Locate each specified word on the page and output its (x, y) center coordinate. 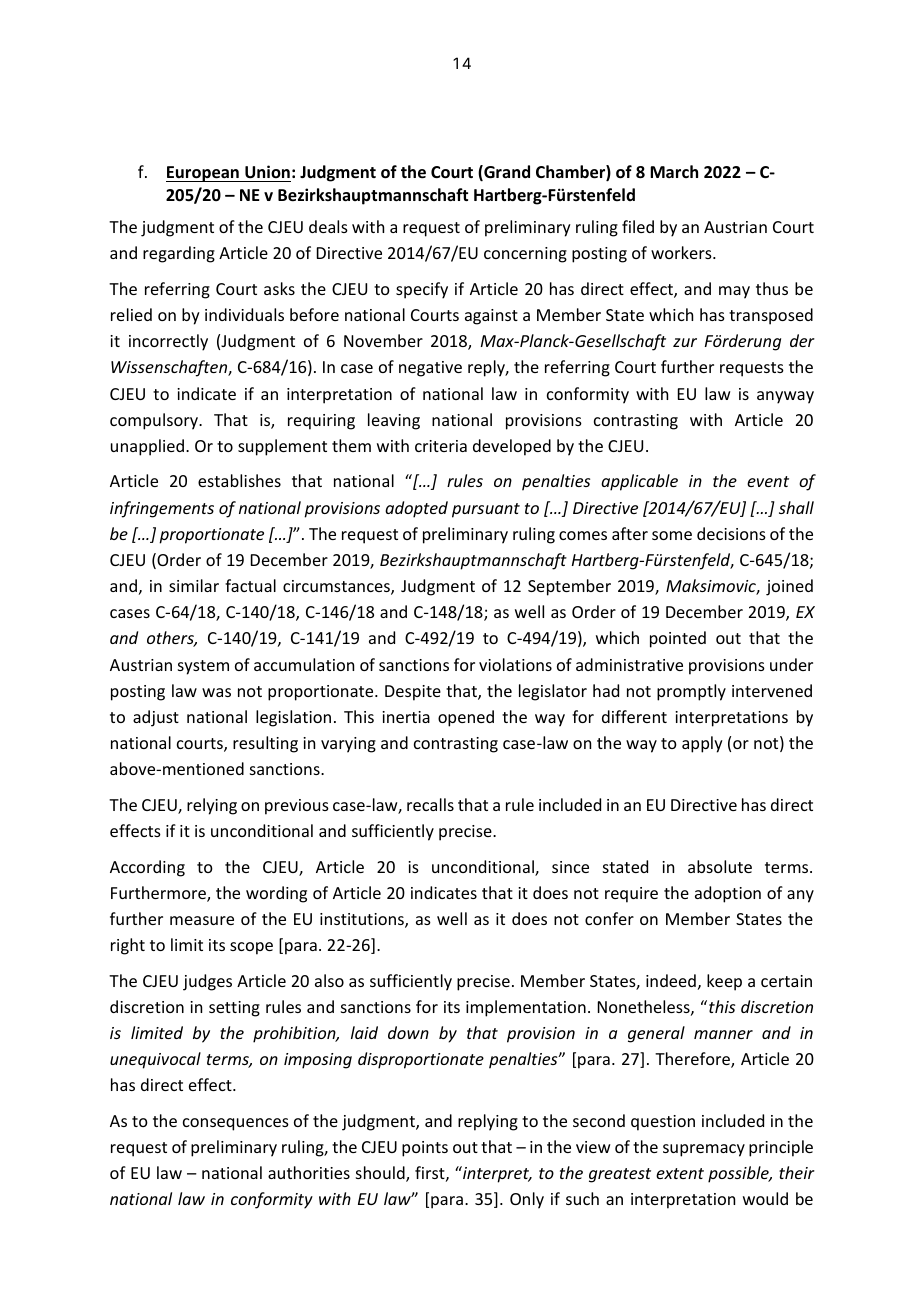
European (203, 174)
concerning (525, 255)
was (216, 692)
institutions (363, 920)
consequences (236, 1124)
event (768, 481)
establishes (239, 480)
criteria (441, 446)
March (674, 171)
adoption (728, 894)
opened (466, 718)
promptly (691, 692)
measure (202, 920)
